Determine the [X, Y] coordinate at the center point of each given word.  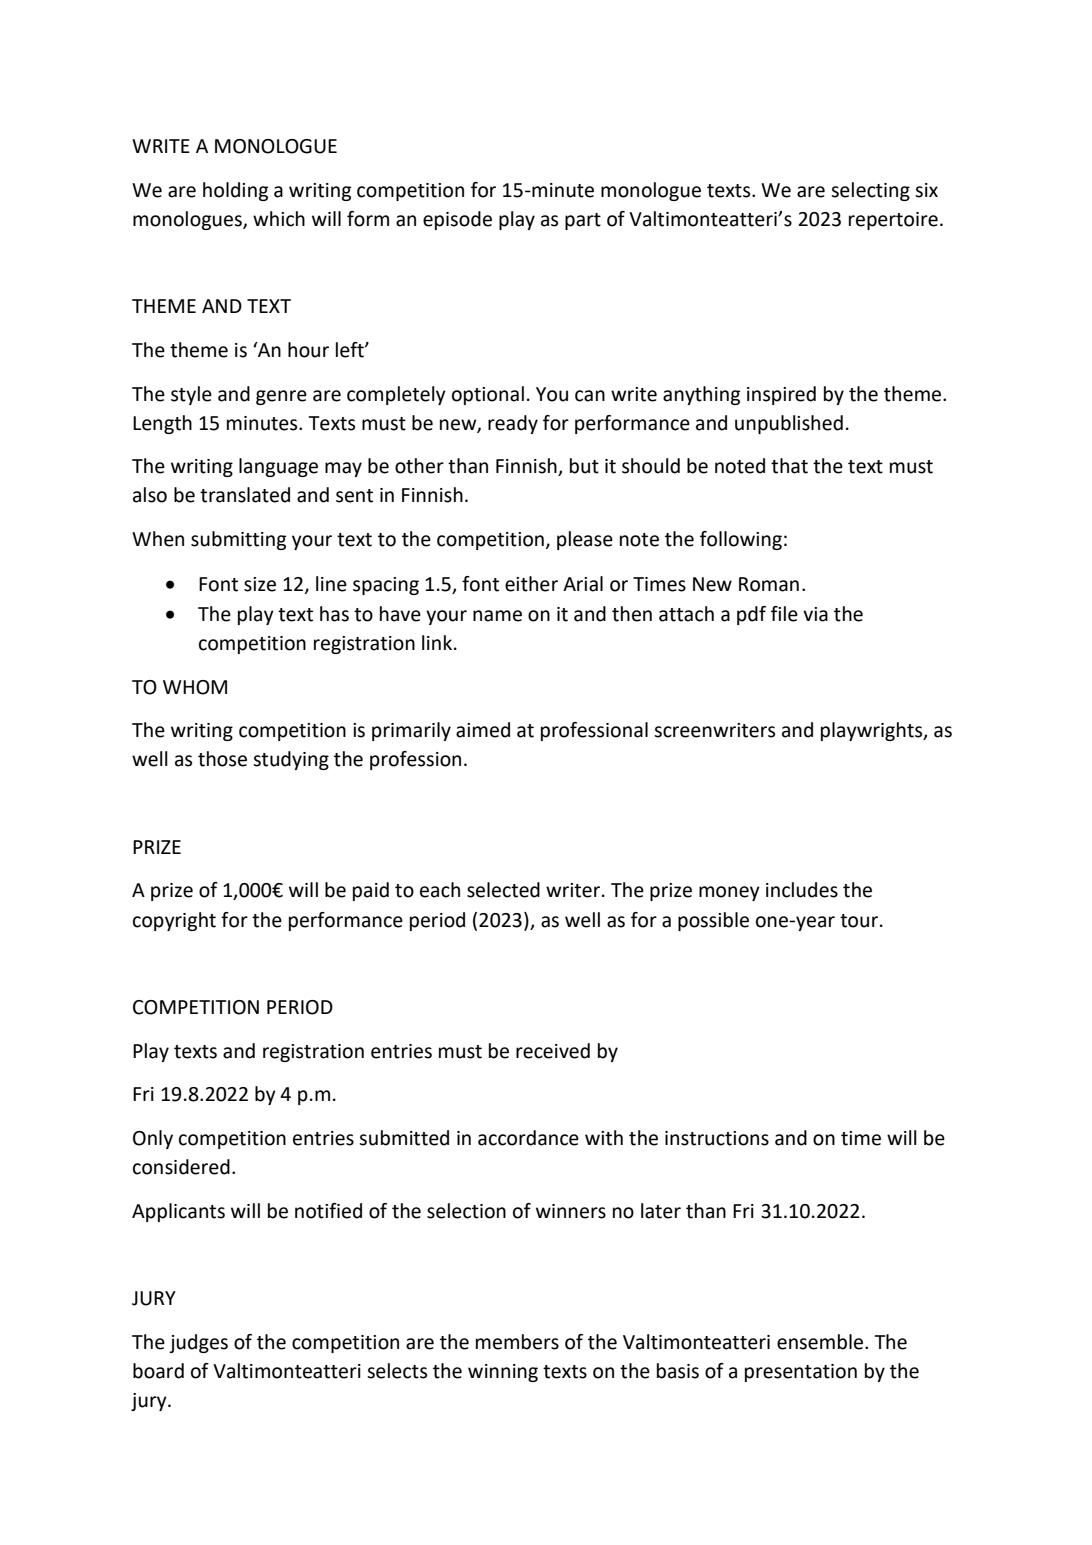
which [279, 219]
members [517, 1342]
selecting [870, 191]
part [583, 221]
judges [198, 1343]
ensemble [820, 1342]
